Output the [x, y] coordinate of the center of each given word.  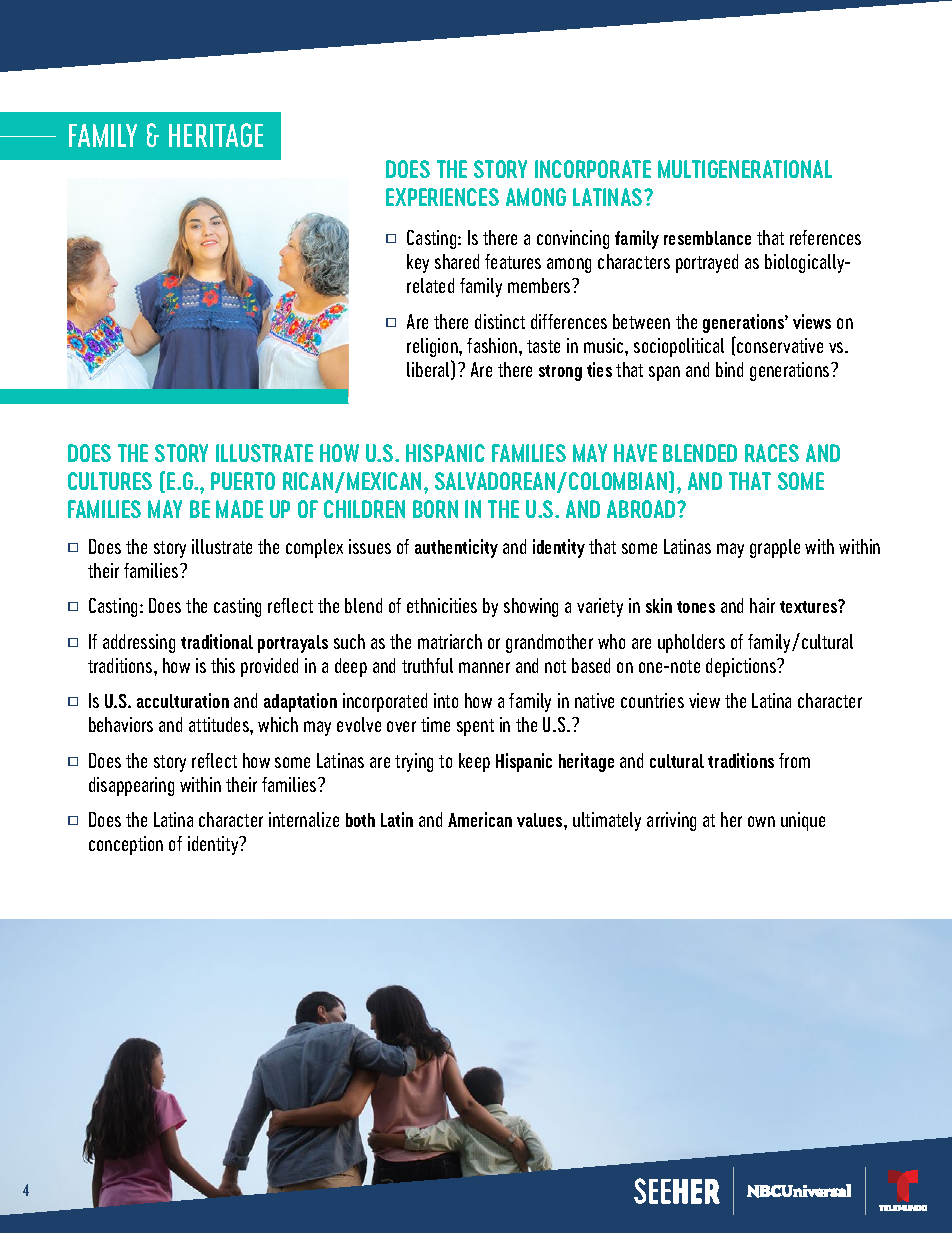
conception [126, 845]
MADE [239, 509]
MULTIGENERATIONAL [745, 169]
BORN [435, 509]
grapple [775, 548]
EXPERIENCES [442, 197]
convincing [573, 239]
